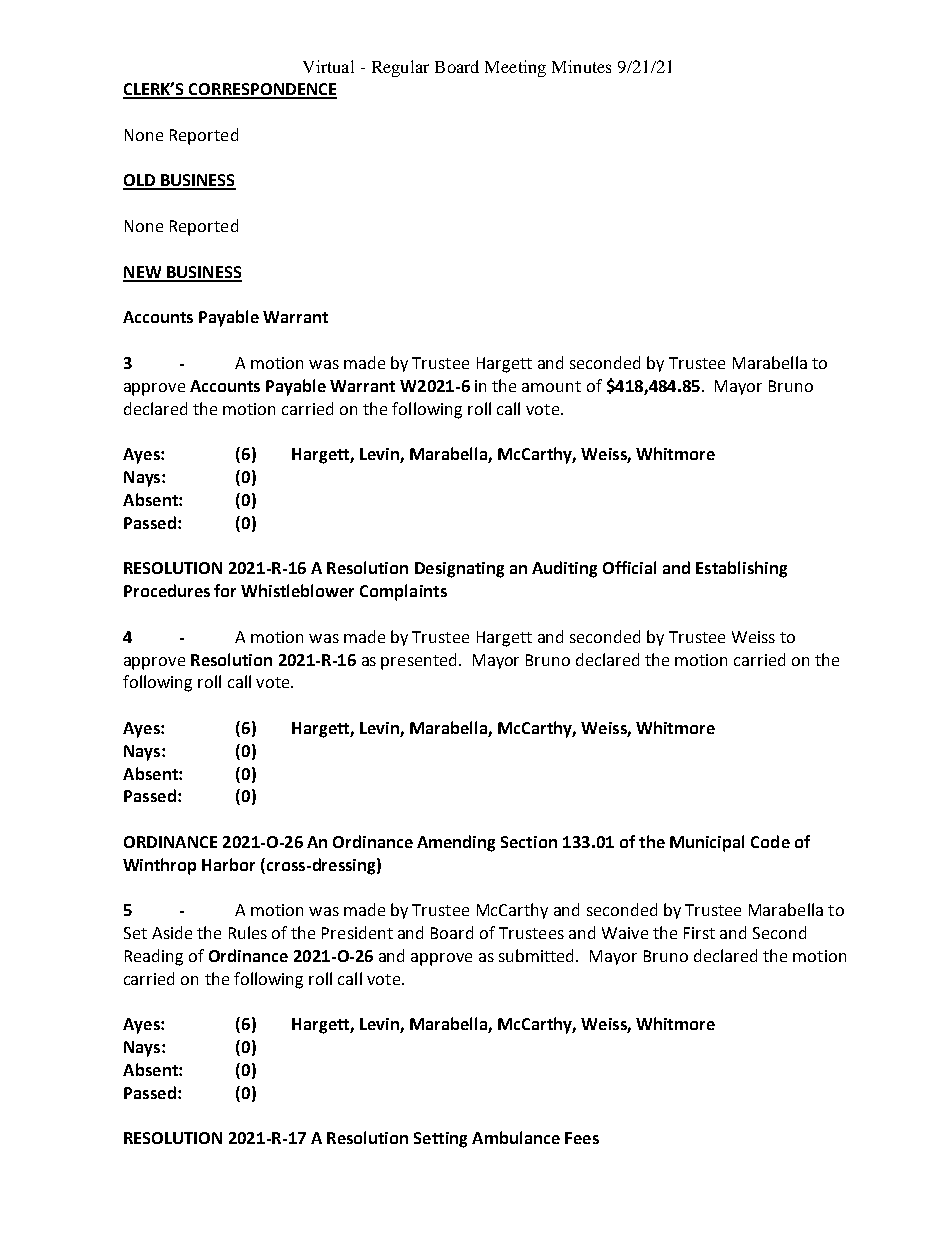  I want to click on Regular, so click(400, 68).
